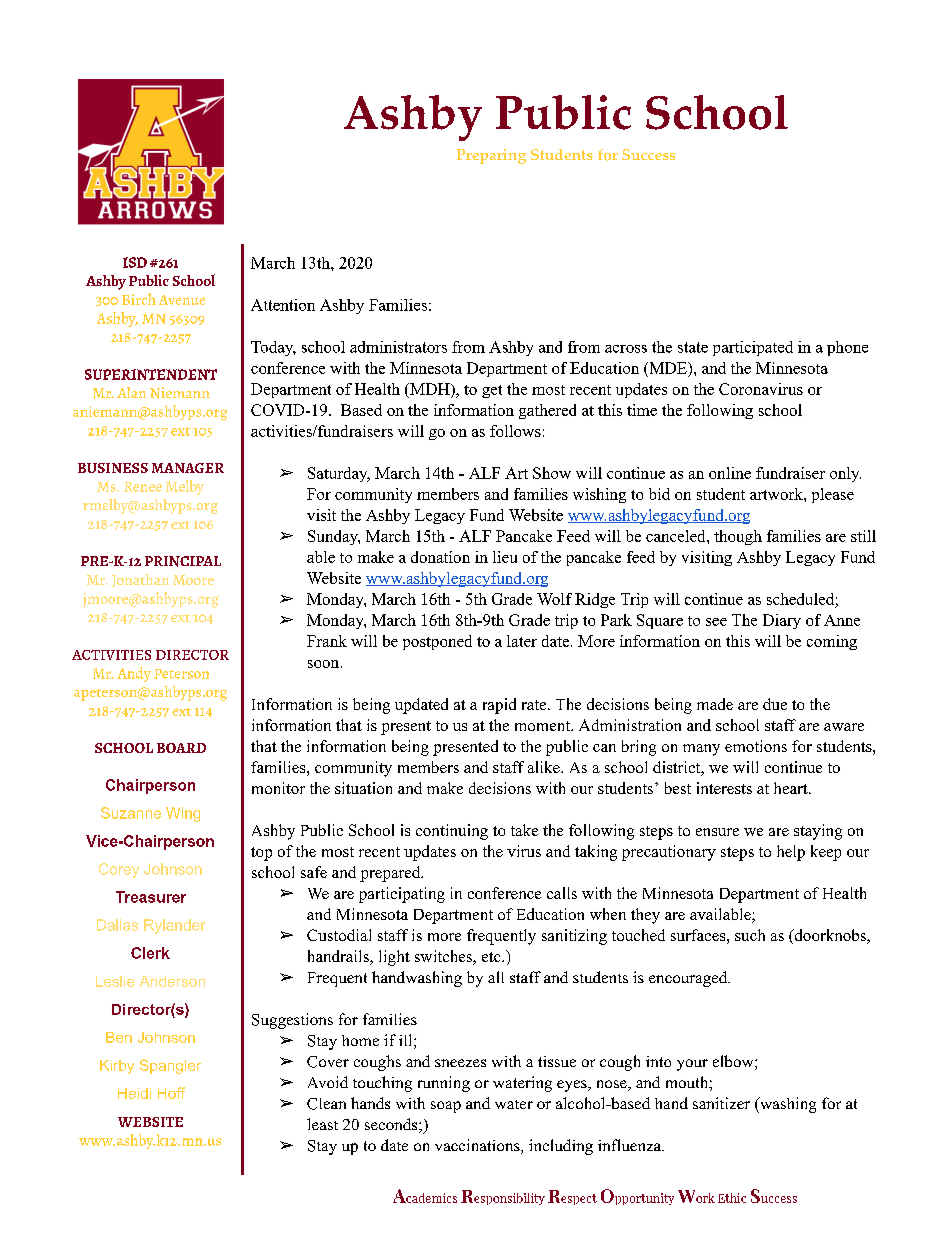  What do you see at coordinates (182, 300) in the screenshot?
I see `Avenue` at bounding box center [182, 300].
